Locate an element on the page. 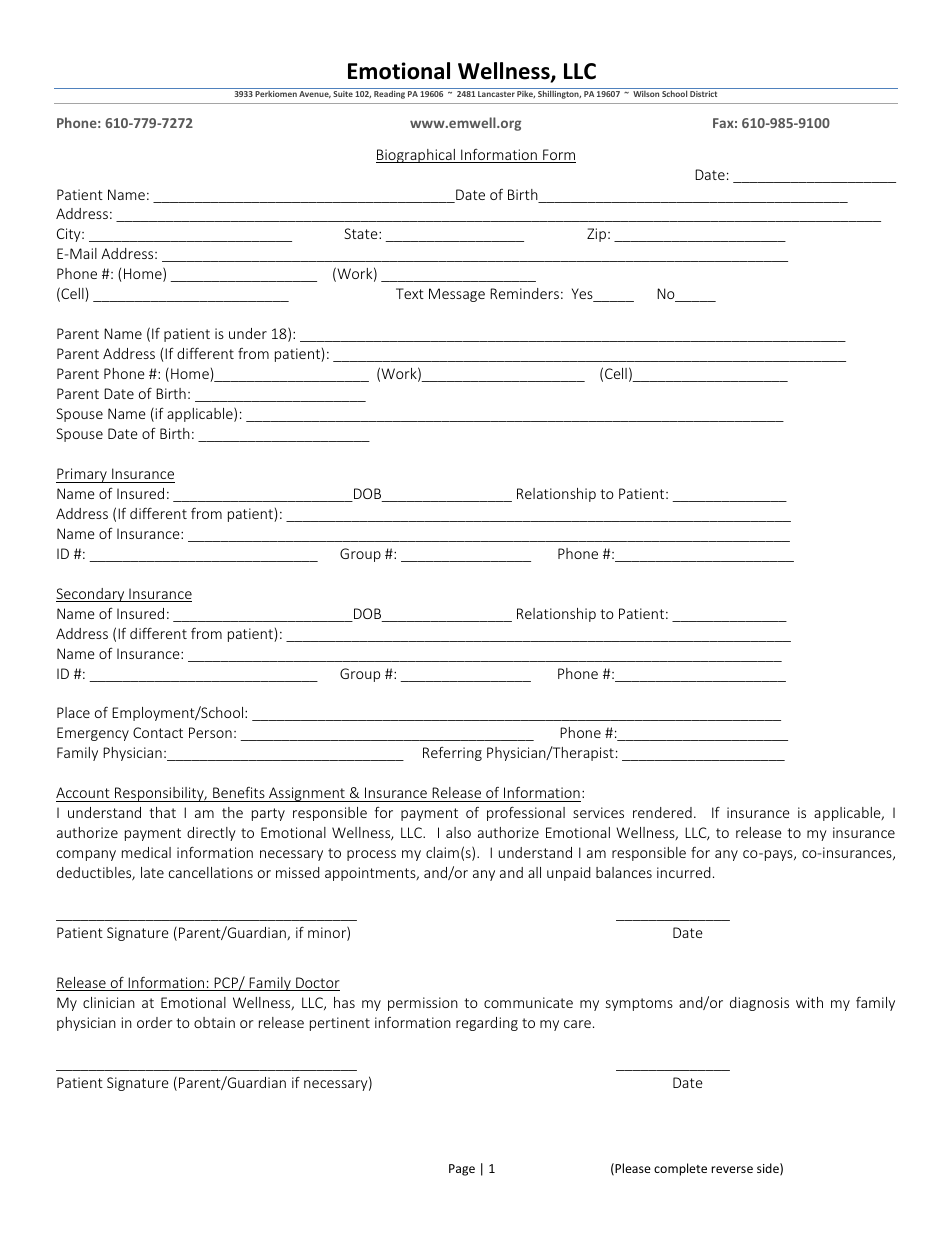 The image size is (952, 1233). incurred is located at coordinates (684, 872).
